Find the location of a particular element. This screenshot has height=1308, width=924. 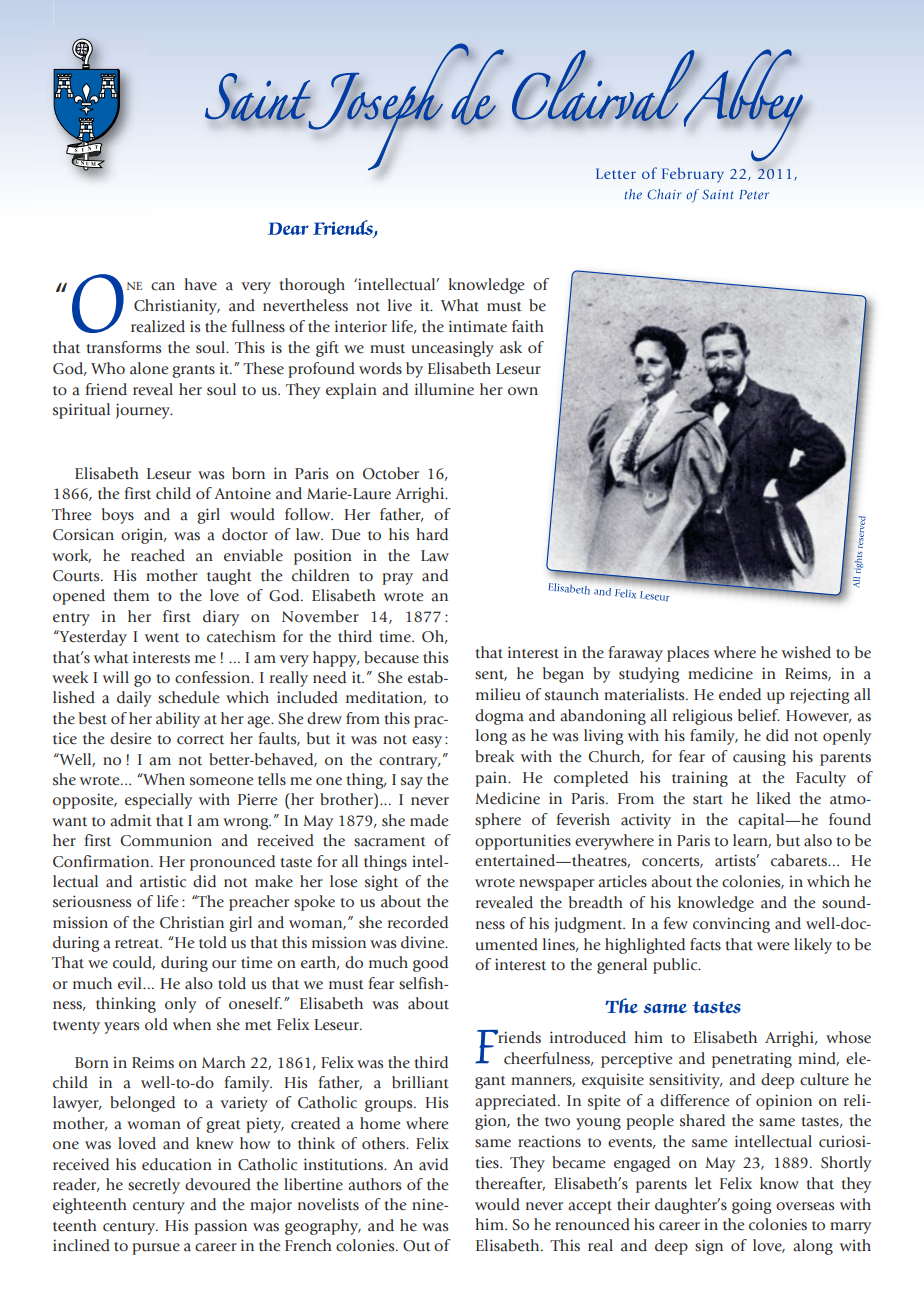

going is located at coordinates (752, 1206).
